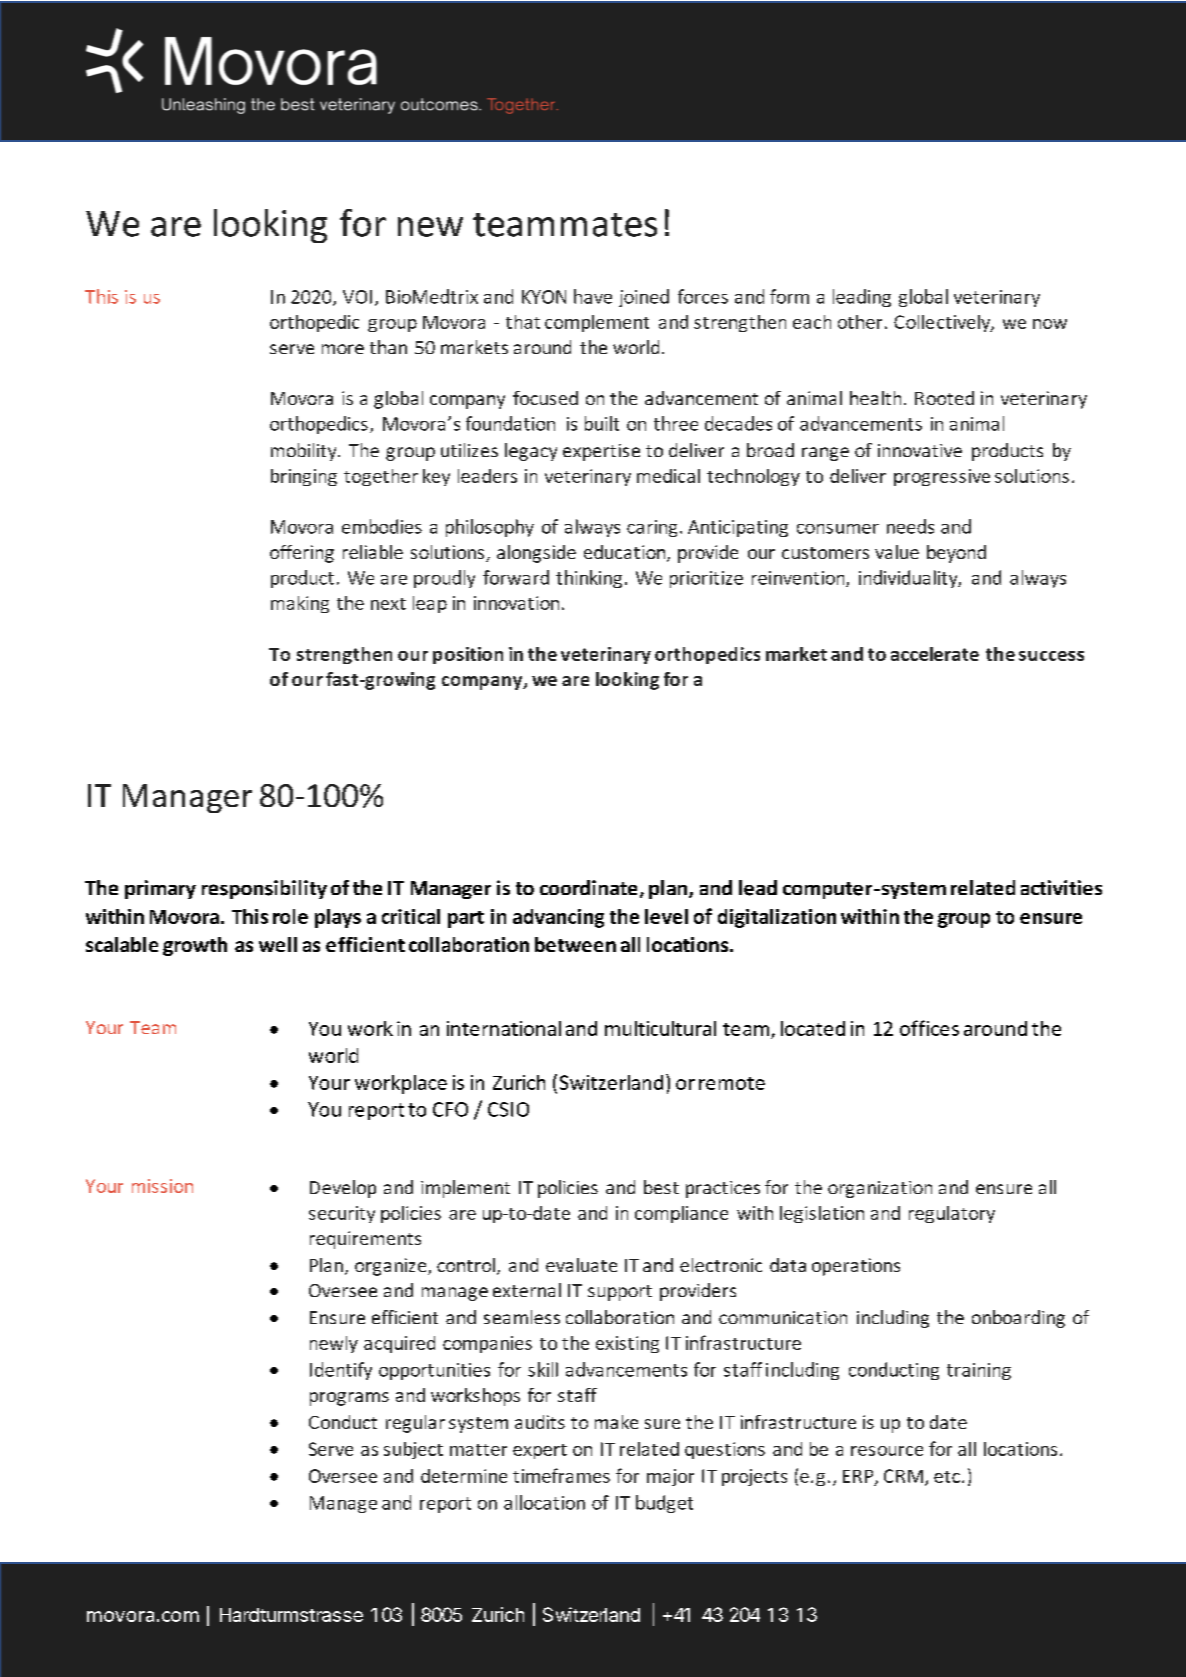 The width and height of the page is (1186, 1677). Describe the element at coordinates (349, 1399) in the page. I see `programs` at that location.
